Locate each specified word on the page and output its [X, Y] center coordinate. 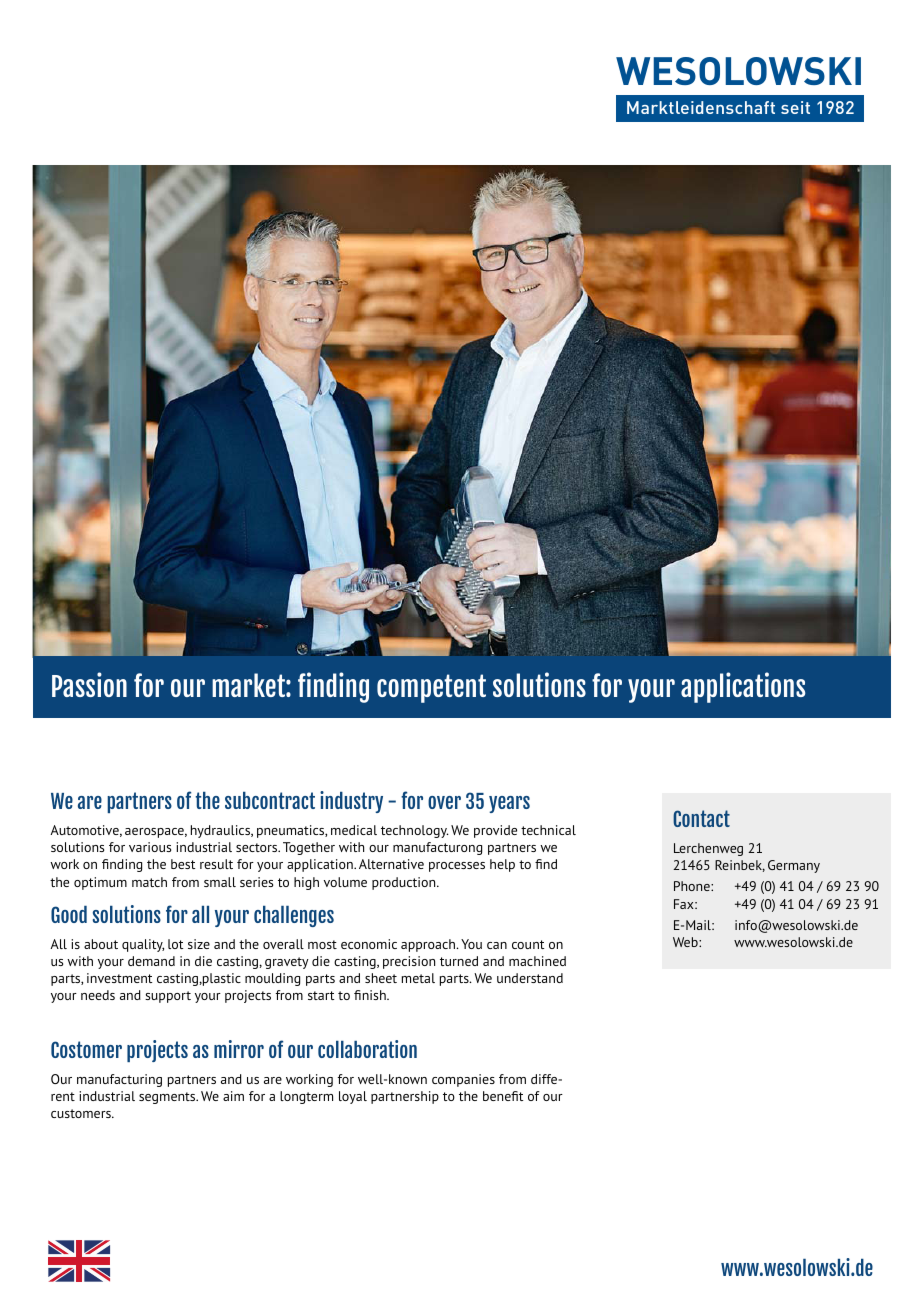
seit [795, 107]
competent [431, 688]
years [509, 804]
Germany [794, 866]
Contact [701, 818]
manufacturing [119, 1080]
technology [415, 831]
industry [351, 802]
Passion [89, 684]
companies [463, 1080]
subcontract [270, 800]
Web [686, 942]
